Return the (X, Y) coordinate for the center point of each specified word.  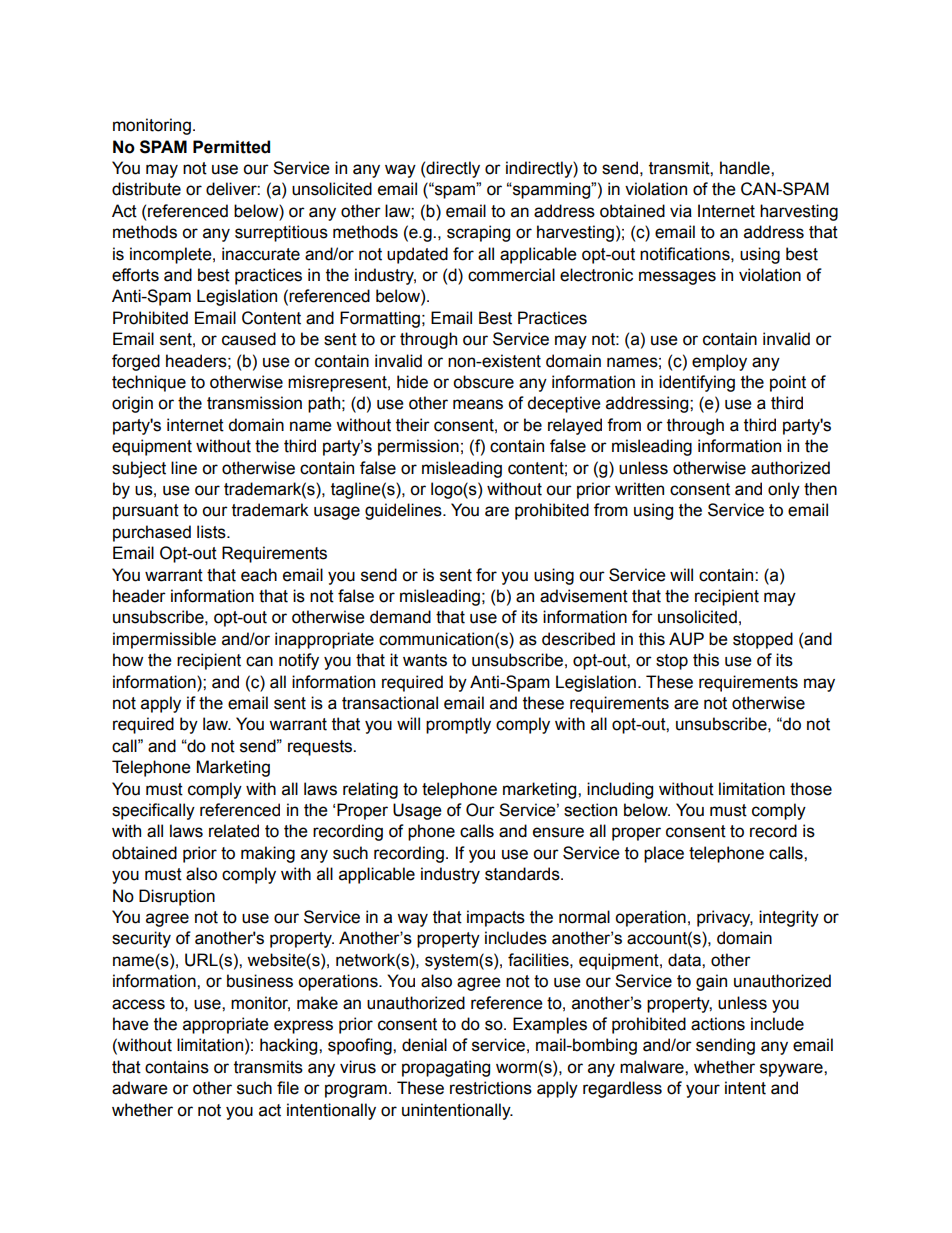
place (664, 854)
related (234, 831)
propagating (446, 1068)
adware (140, 1088)
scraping (478, 233)
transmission (254, 403)
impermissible (164, 640)
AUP (686, 639)
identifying (697, 383)
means (478, 404)
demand (400, 617)
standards (523, 874)
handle (746, 168)
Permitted (231, 147)
